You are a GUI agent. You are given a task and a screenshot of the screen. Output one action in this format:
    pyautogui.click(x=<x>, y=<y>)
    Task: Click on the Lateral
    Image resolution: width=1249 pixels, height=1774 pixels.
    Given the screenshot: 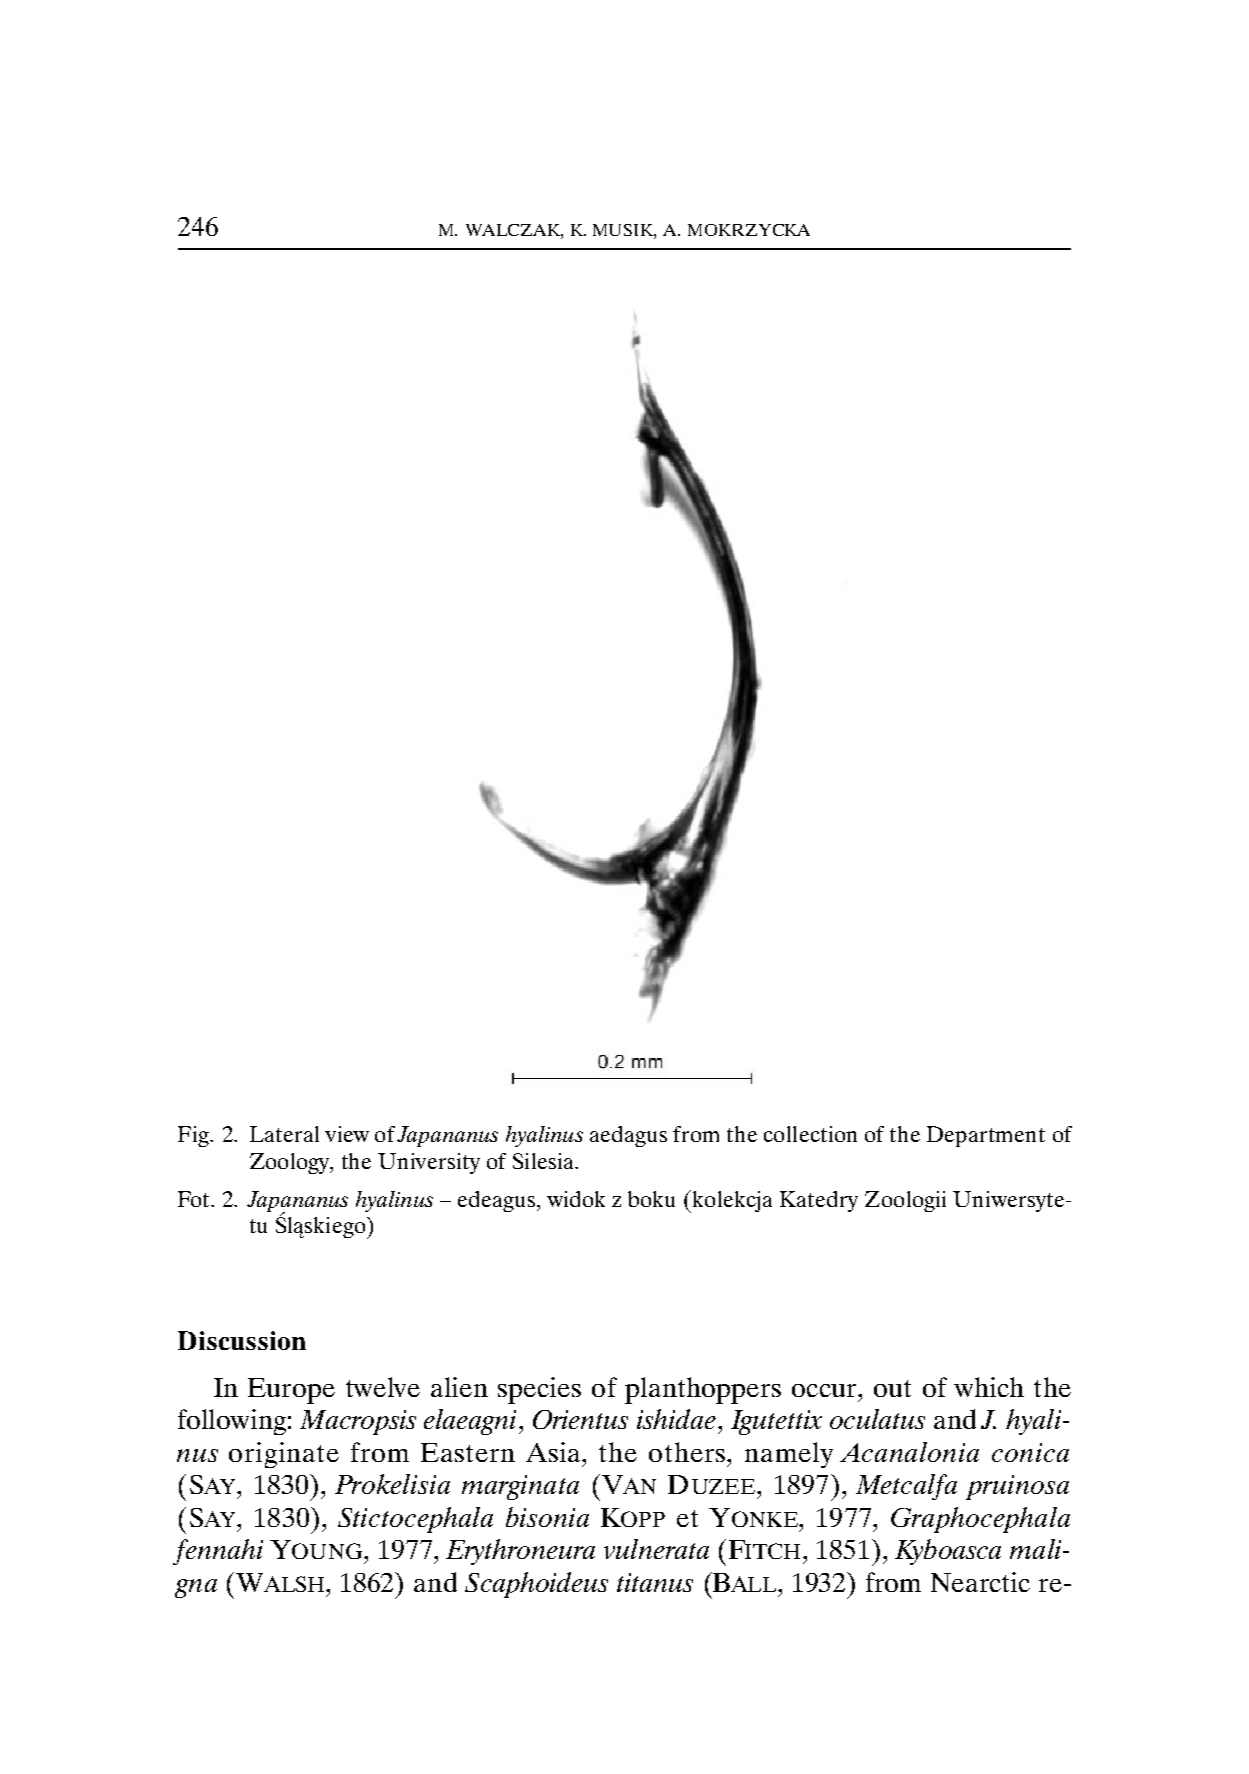 What is the action you would take?
    pyautogui.click(x=284, y=1134)
